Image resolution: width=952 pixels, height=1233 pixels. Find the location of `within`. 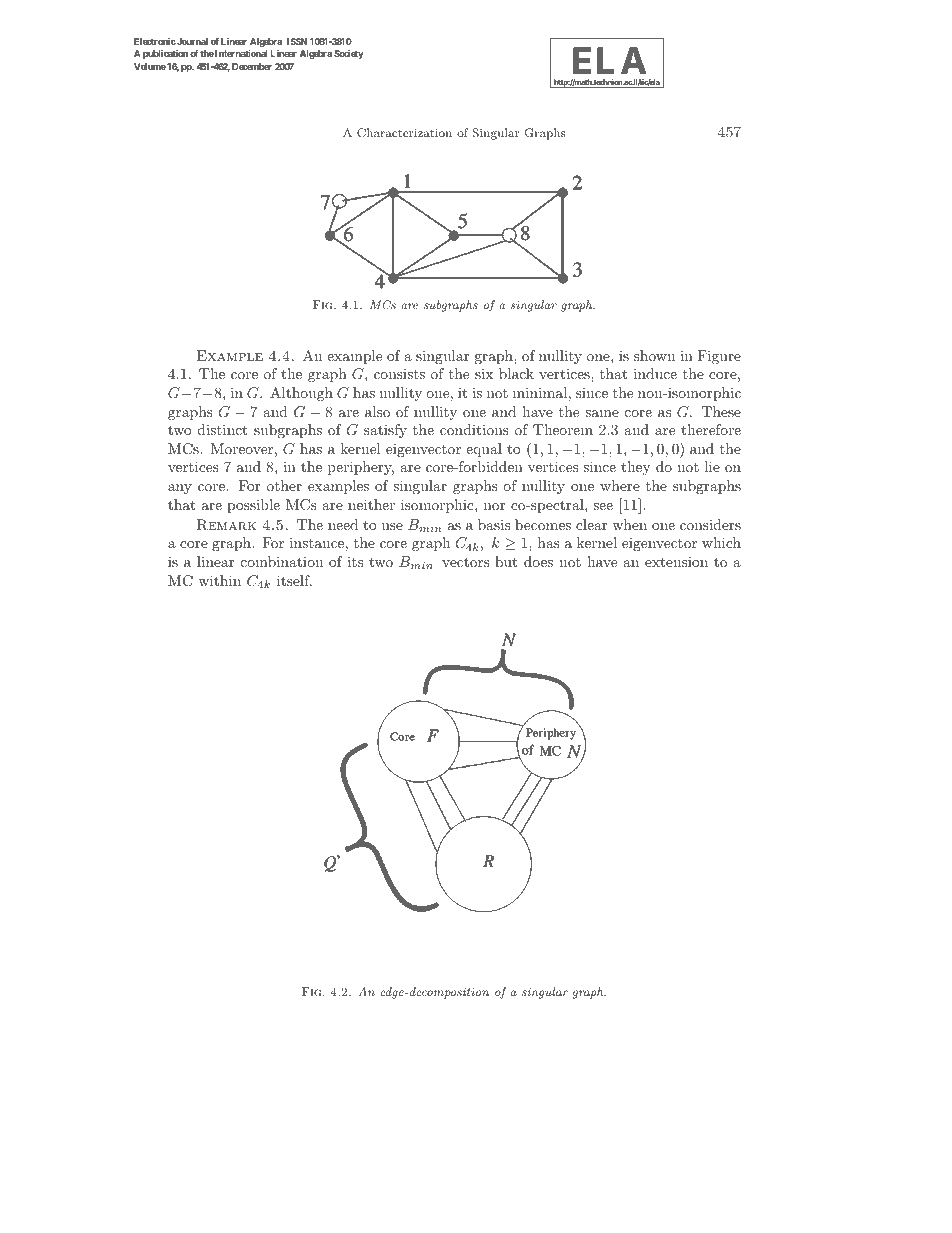

within is located at coordinates (219, 580).
